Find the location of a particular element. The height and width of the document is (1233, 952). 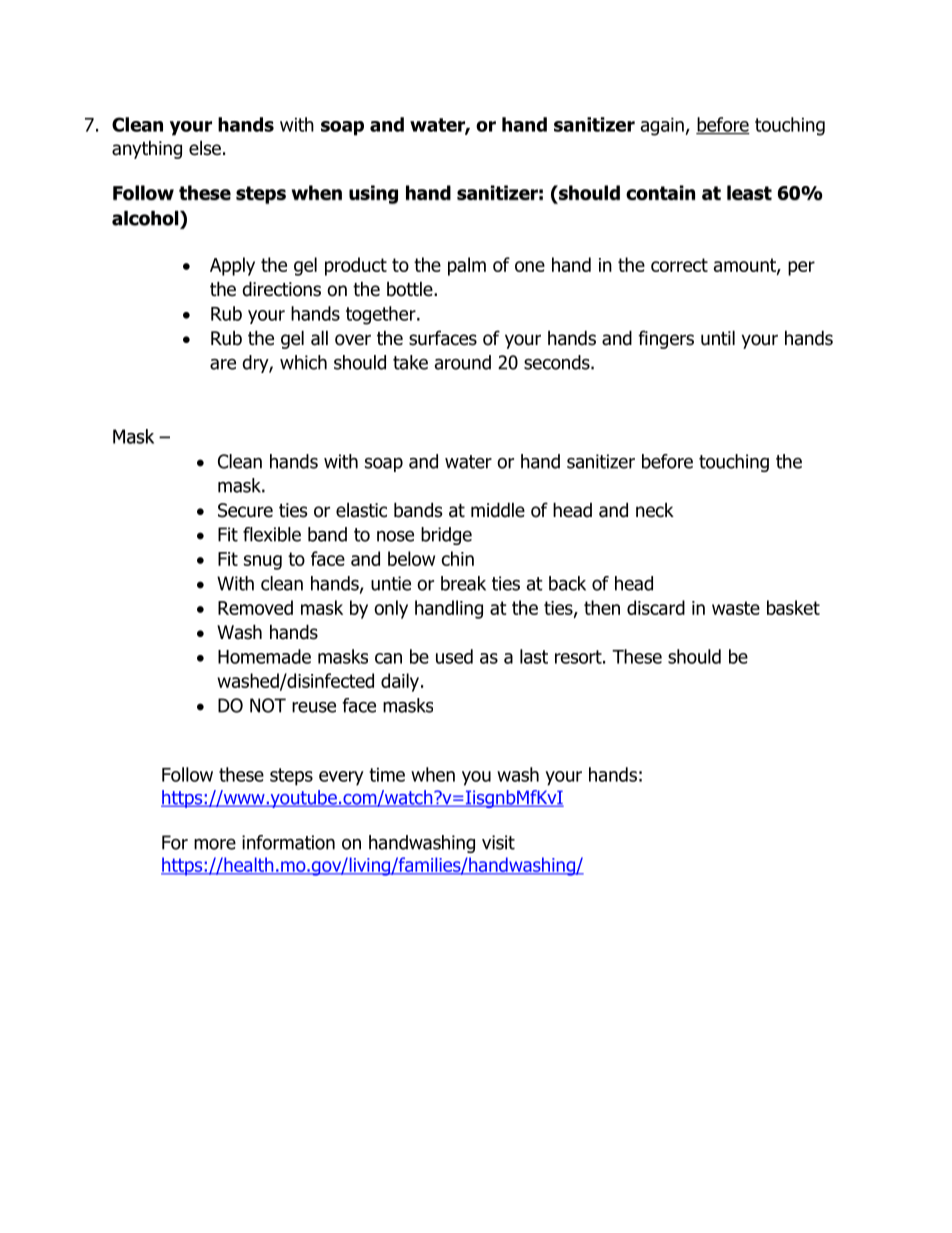

discard is located at coordinates (656, 607).
